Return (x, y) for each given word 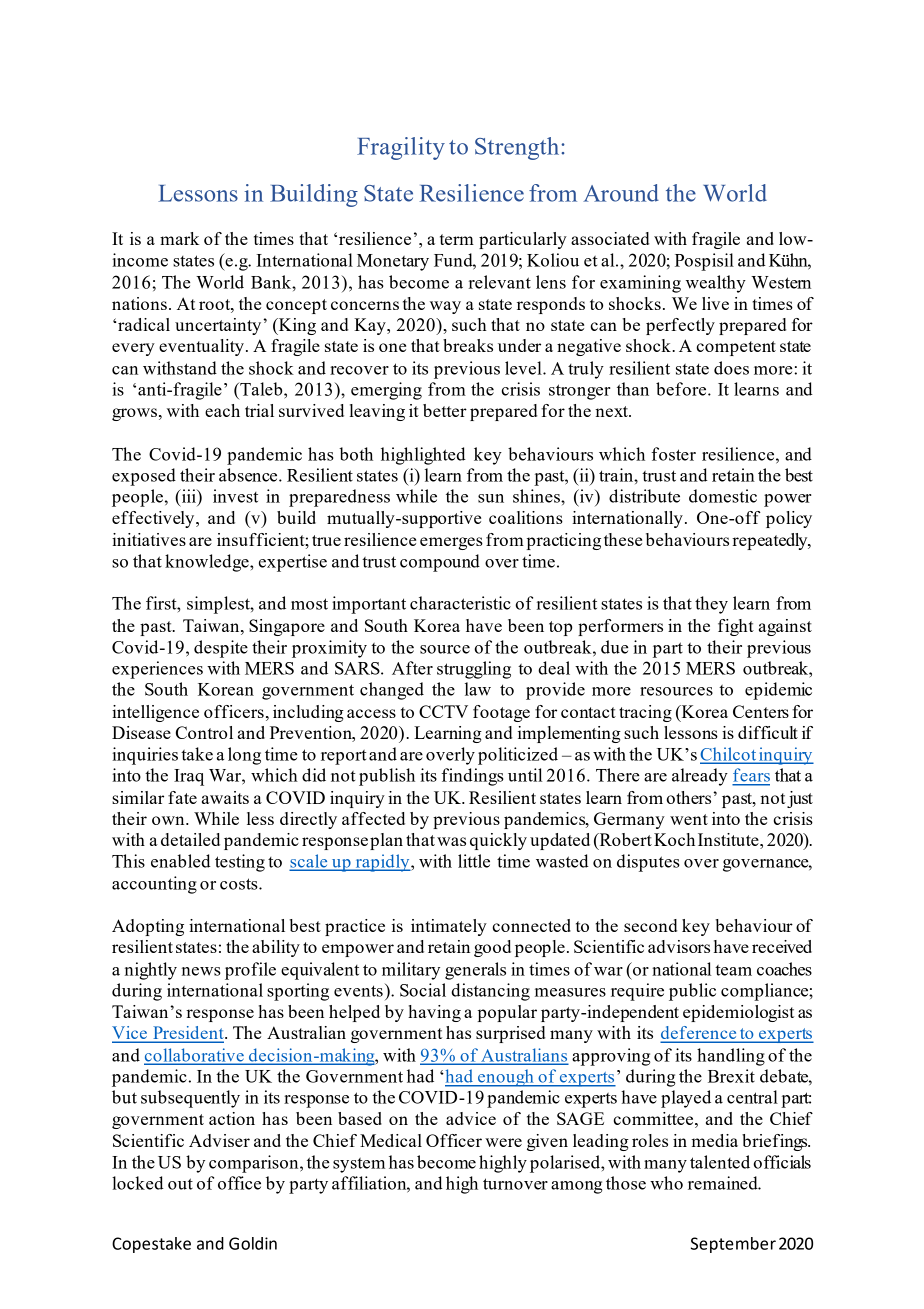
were (503, 1142)
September (733, 1245)
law (478, 689)
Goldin (253, 1243)
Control (204, 732)
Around (621, 193)
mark (179, 238)
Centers (761, 711)
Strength (518, 148)
